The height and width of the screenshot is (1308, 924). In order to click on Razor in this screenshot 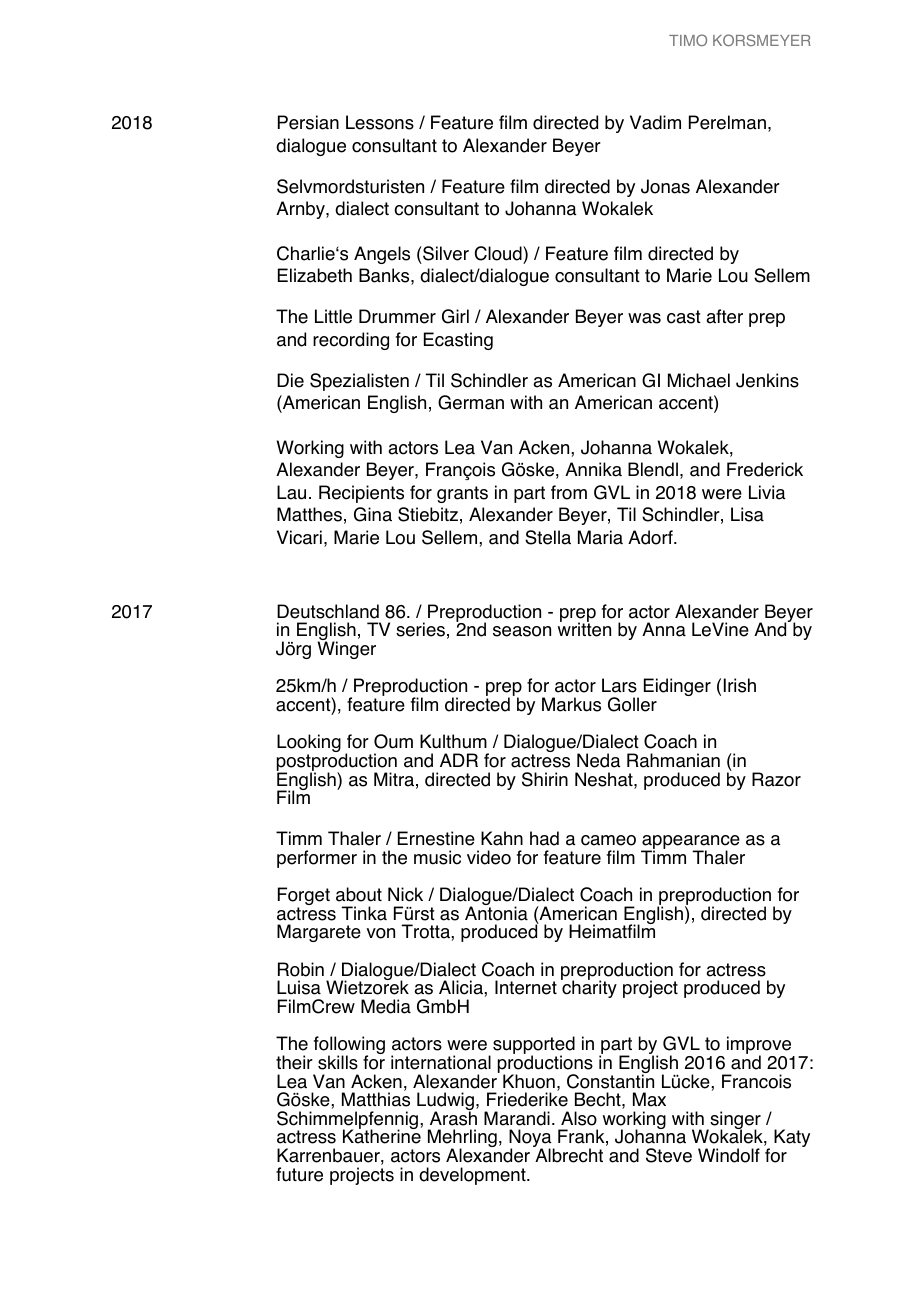, I will do `click(776, 779)`.
